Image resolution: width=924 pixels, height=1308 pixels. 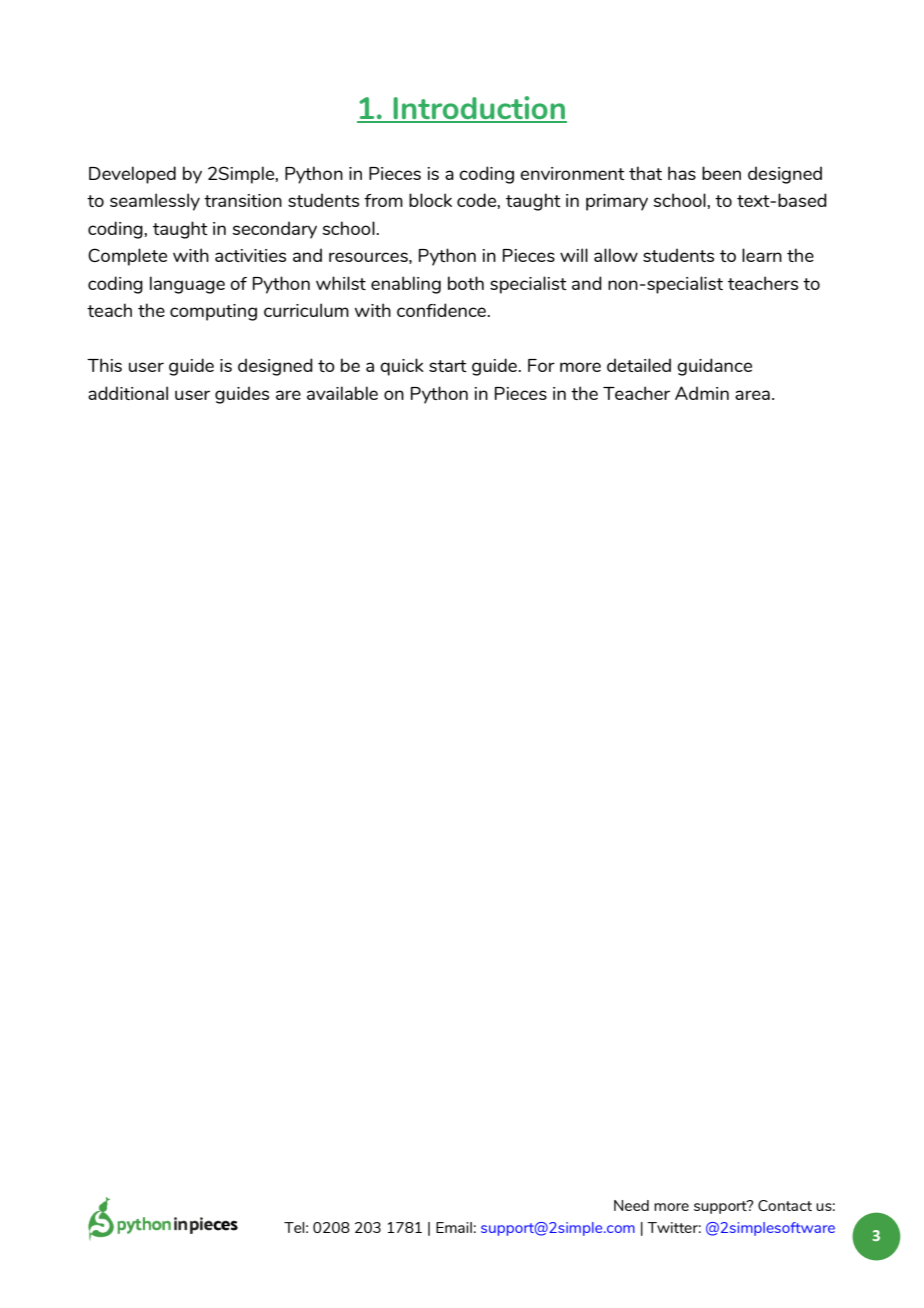 I want to click on been, so click(x=721, y=173).
